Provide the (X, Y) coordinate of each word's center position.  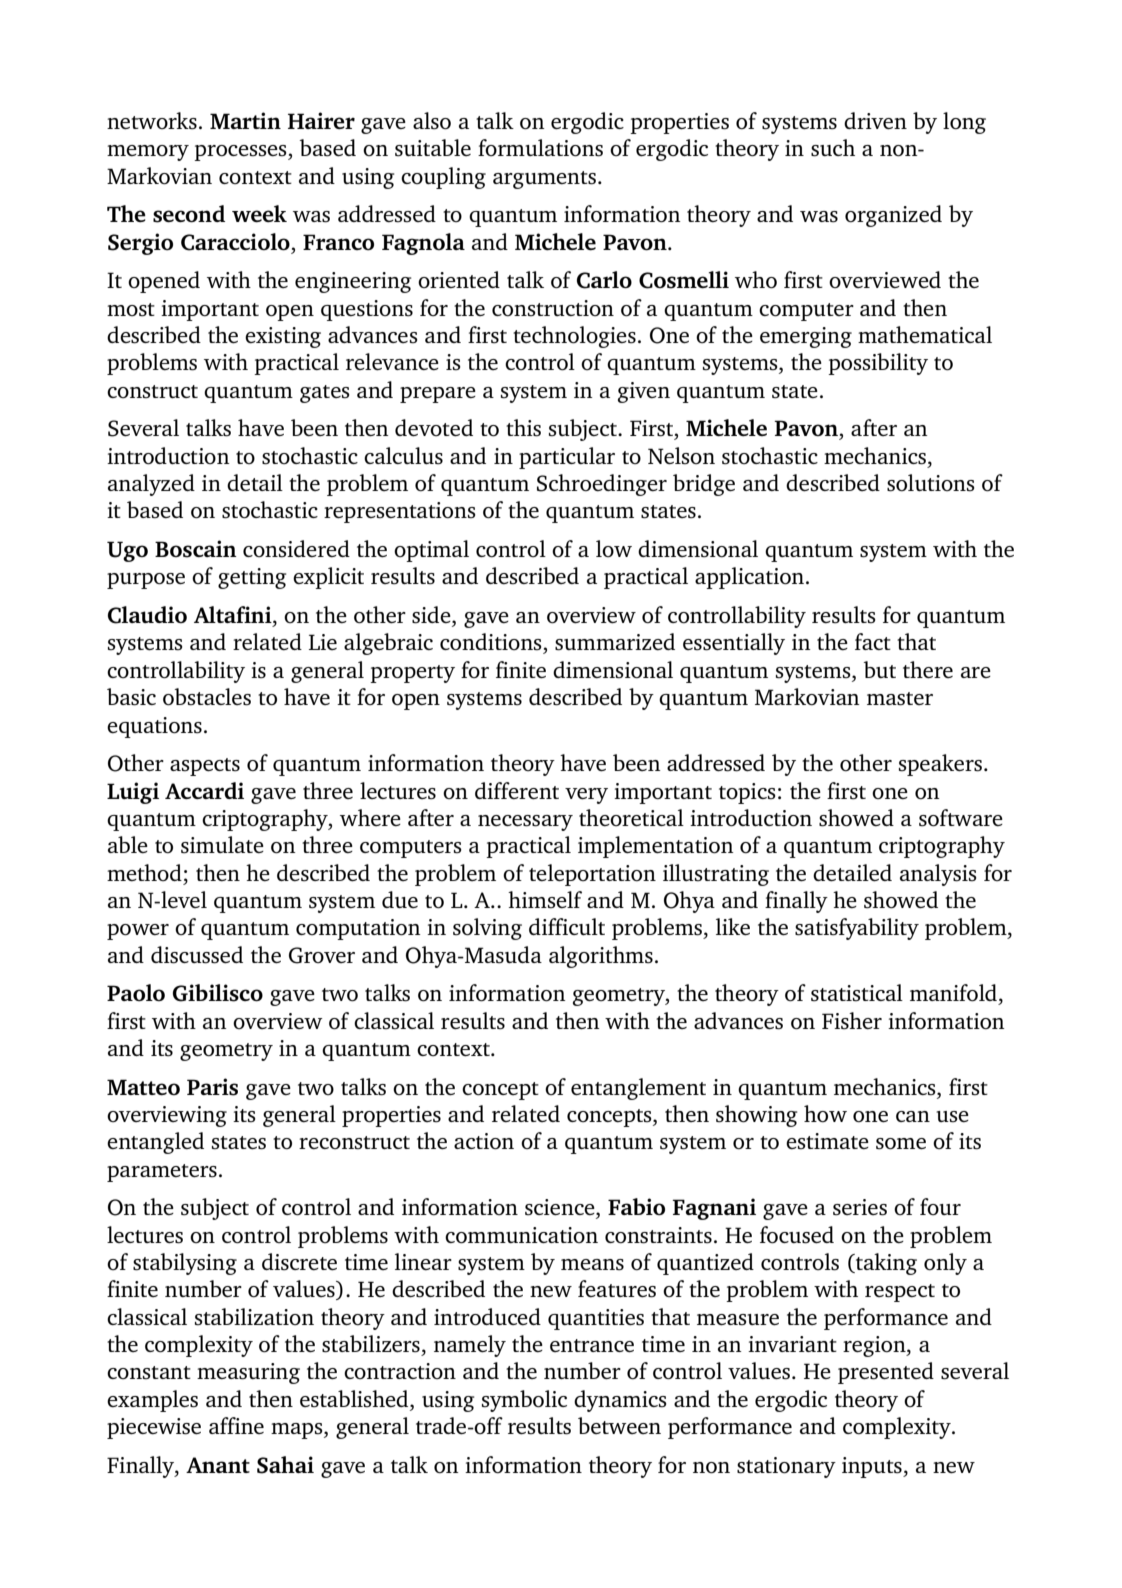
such (833, 148)
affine (236, 1425)
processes (241, 153)
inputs (873, 1467)
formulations (540, 148)
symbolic (524, 1401)
